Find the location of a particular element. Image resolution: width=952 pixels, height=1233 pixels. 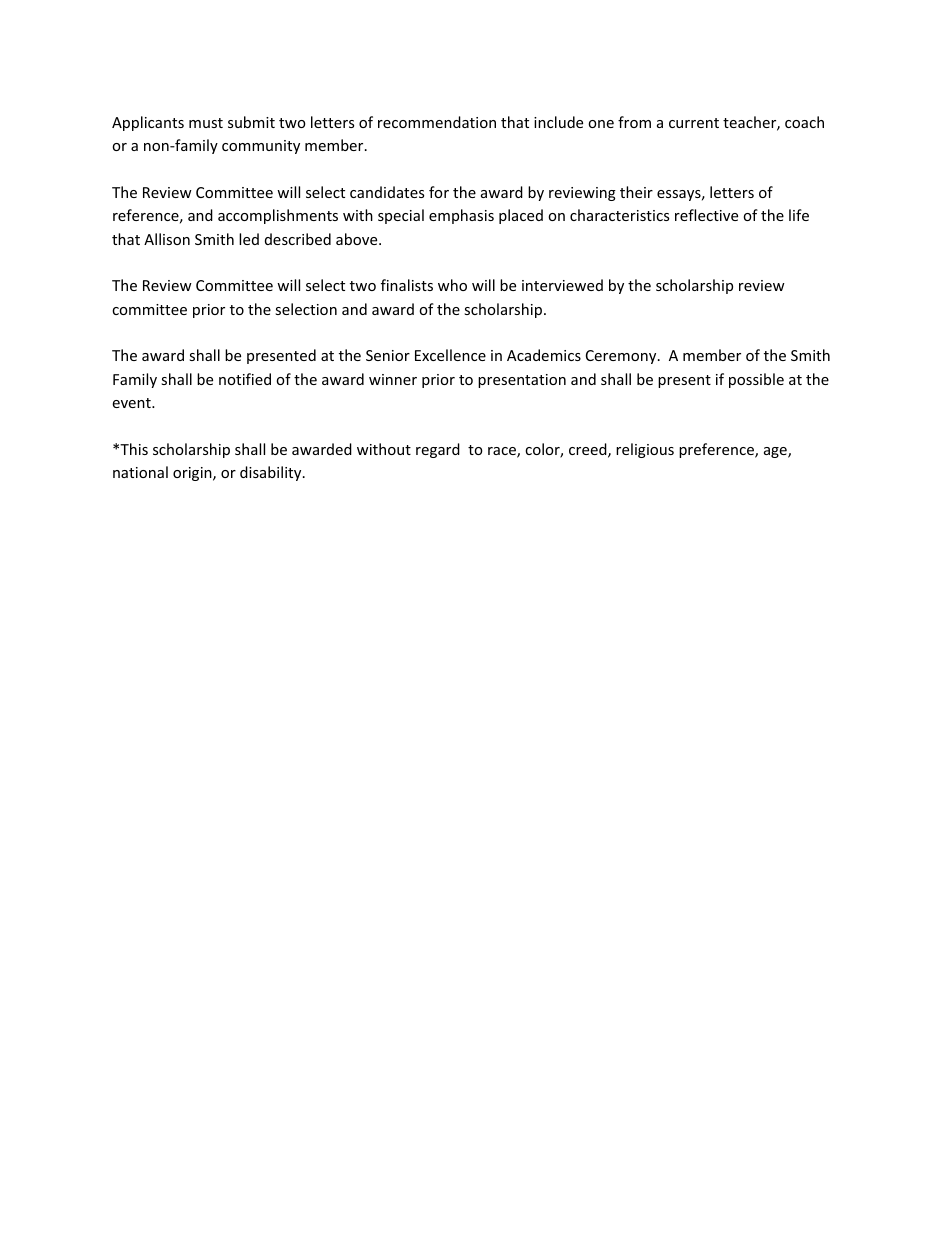

recommendation is located at coordinates (437, 122).
